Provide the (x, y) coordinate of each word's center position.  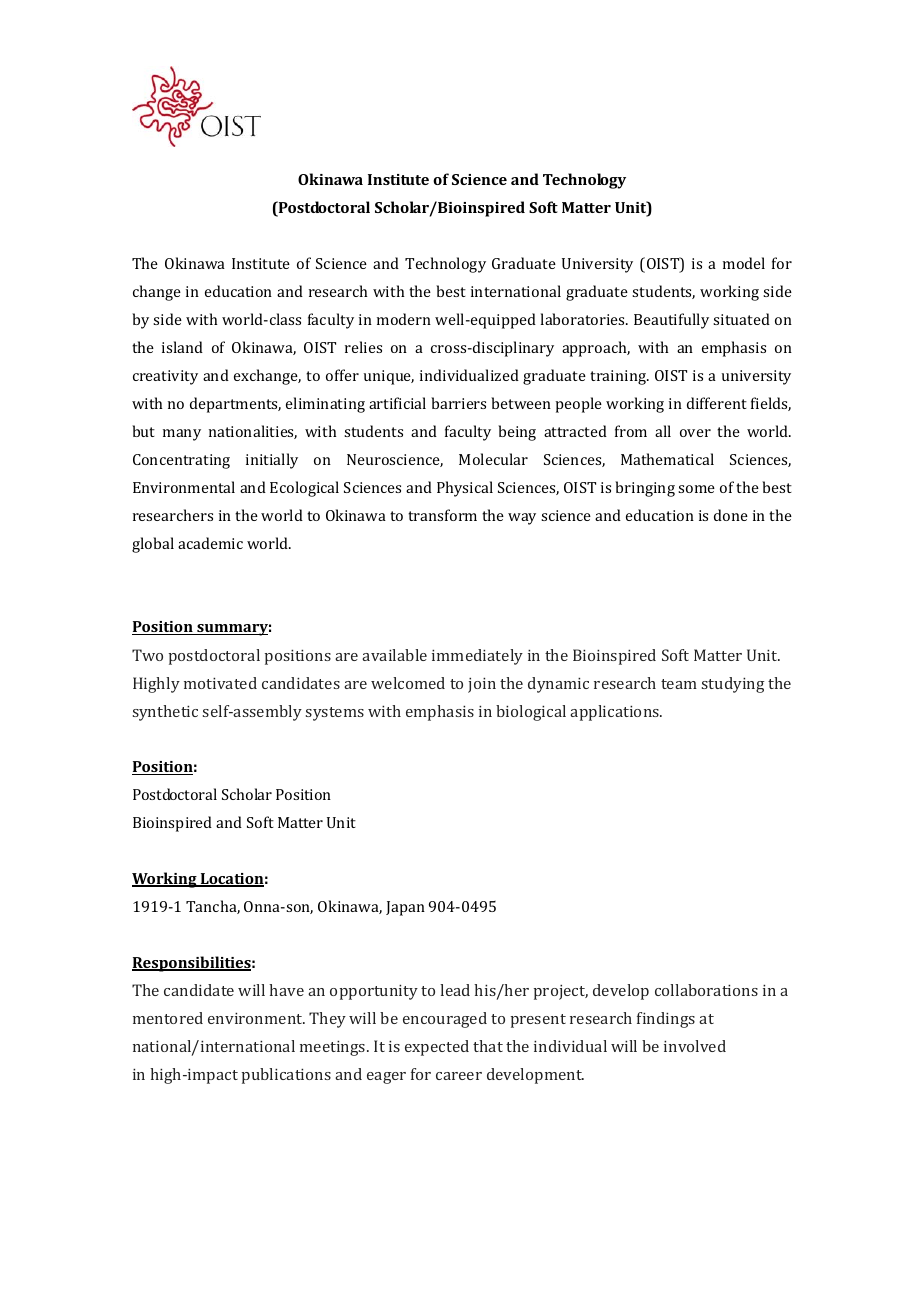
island (182, 347)
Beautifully (671, 321)
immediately (477, 657)
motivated (220, 683)
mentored (168, 1018)
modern (404, 319)
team (679, 684)
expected (437, 1048)
